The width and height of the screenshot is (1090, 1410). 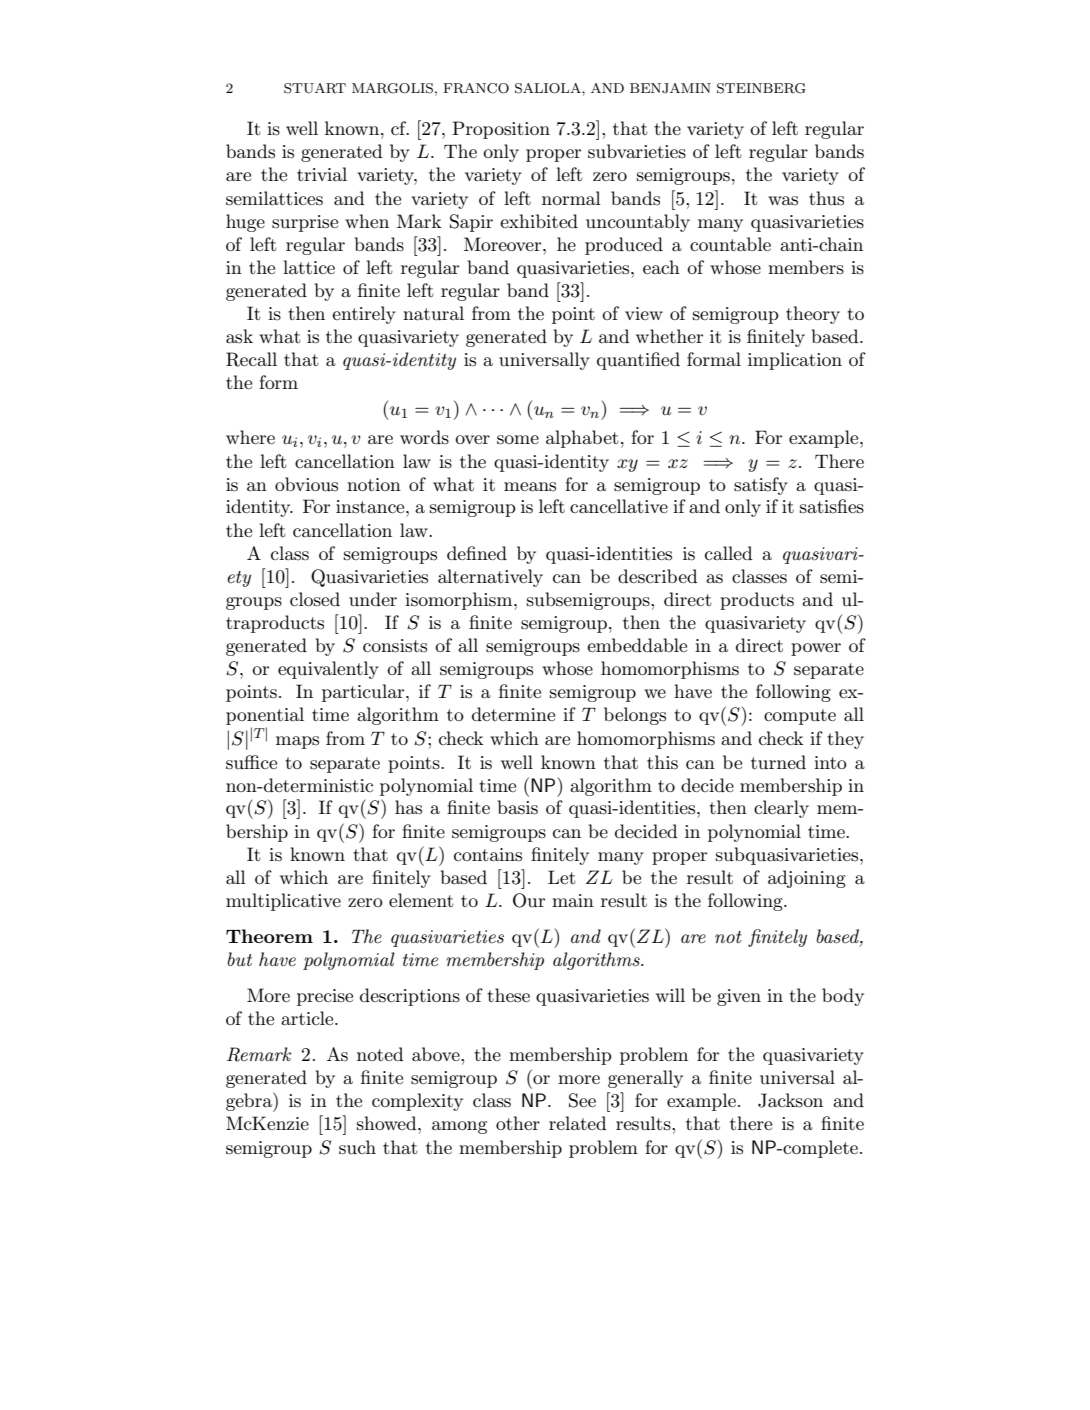 What do you see at coordinates (501, 130) in the screenshot?
I see `Proposition` at bounding box center [501, 130].
